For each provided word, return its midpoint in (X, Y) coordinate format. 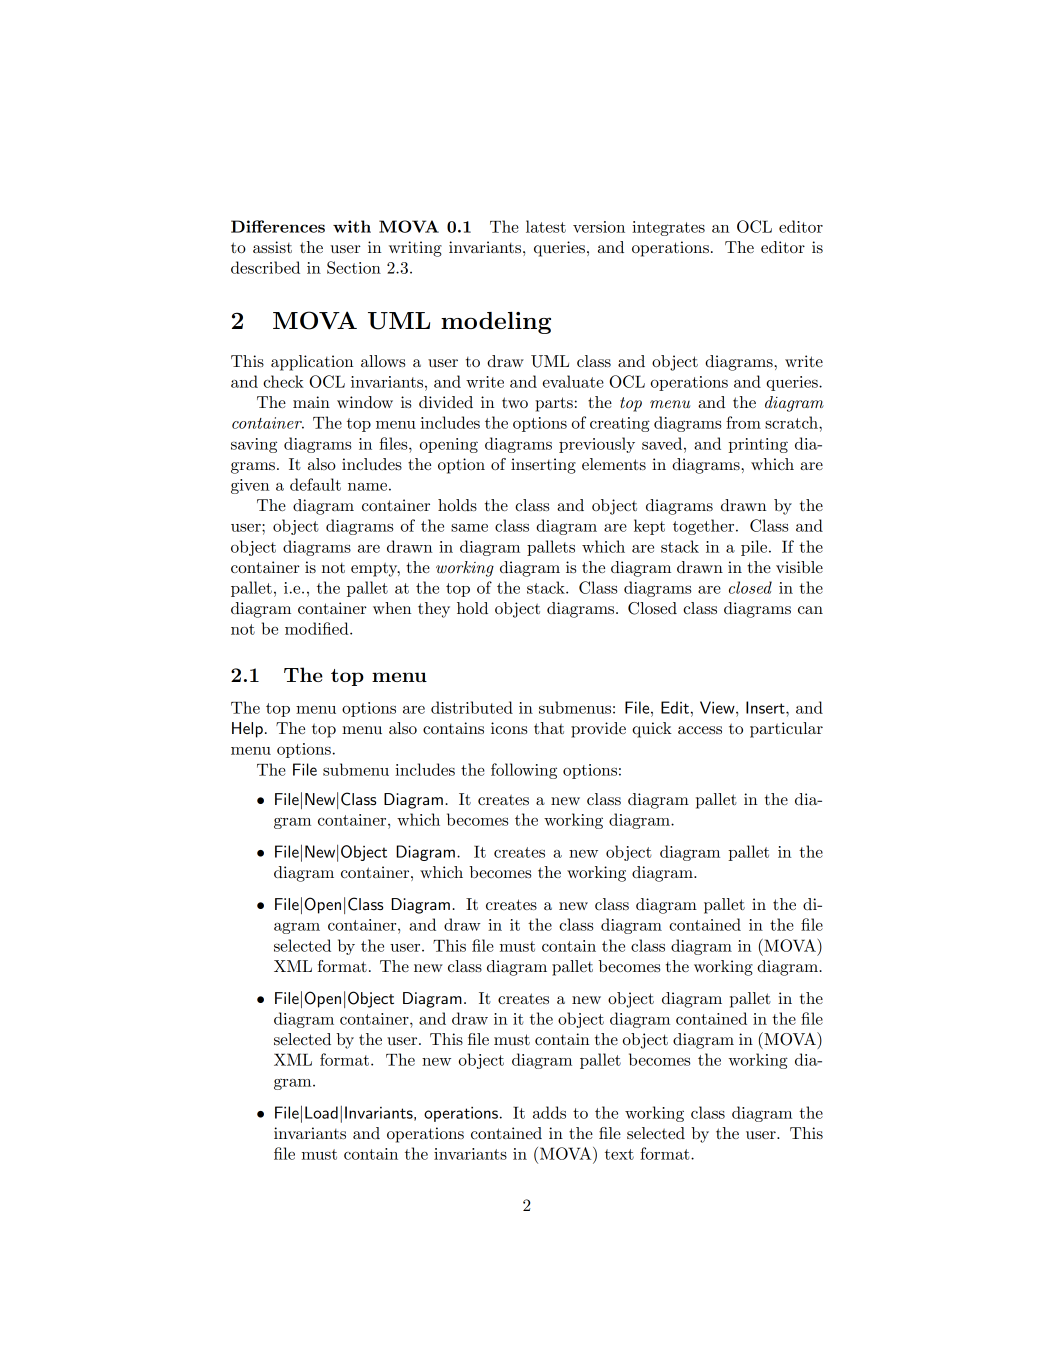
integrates (668, 228)
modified (318, 628)
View (718, 707)
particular (786, 730)
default (315, 484)
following (524, 771)
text (619, 1154)
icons (509, 728)
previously (597, 445)
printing (758, 445)
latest (546, 226)
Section (354, 267)
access (700, 730)
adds (549, 1112)
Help (247, 730)
